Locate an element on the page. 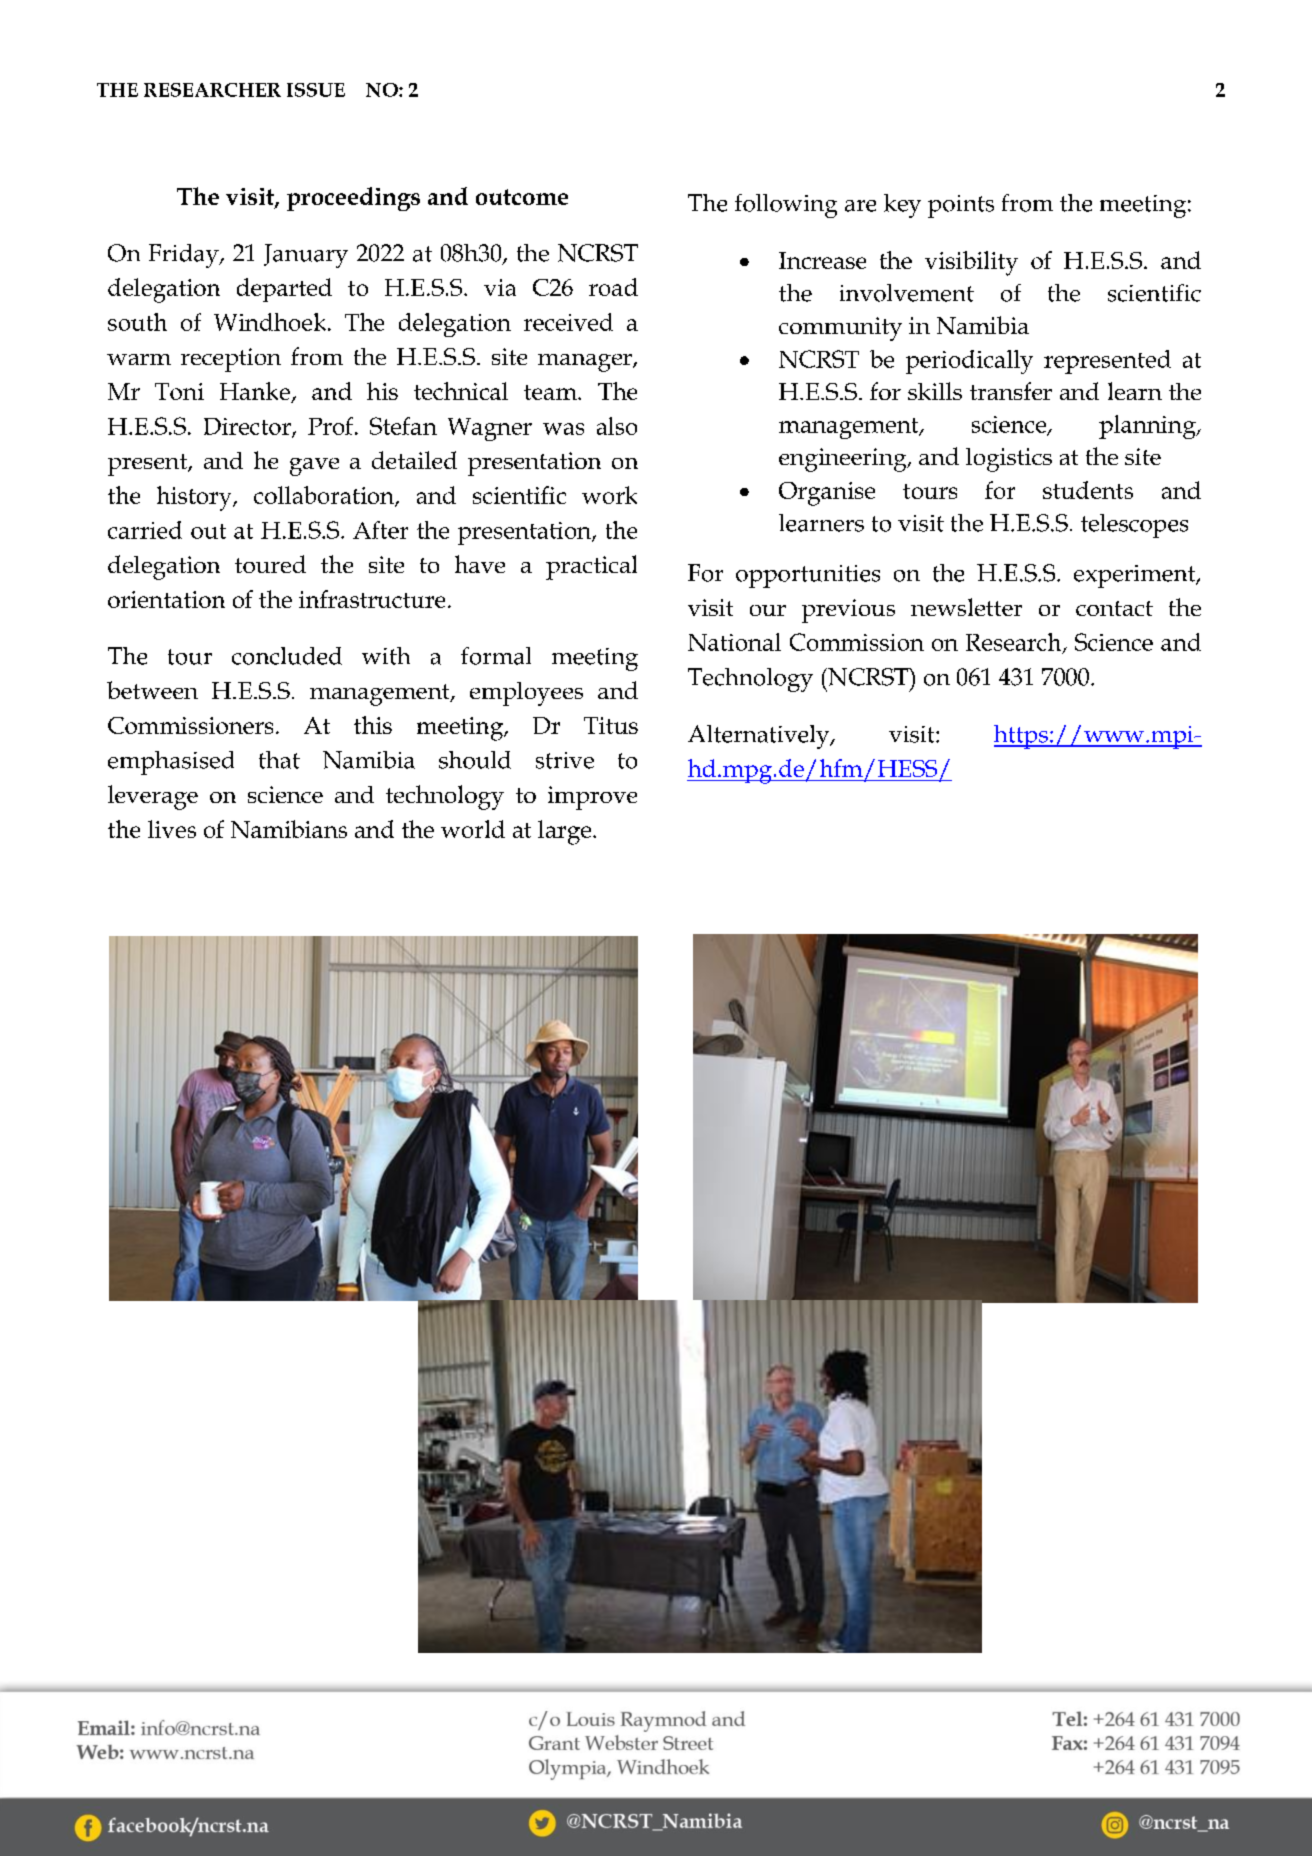  outcome is located at coordinates (522, 197).
